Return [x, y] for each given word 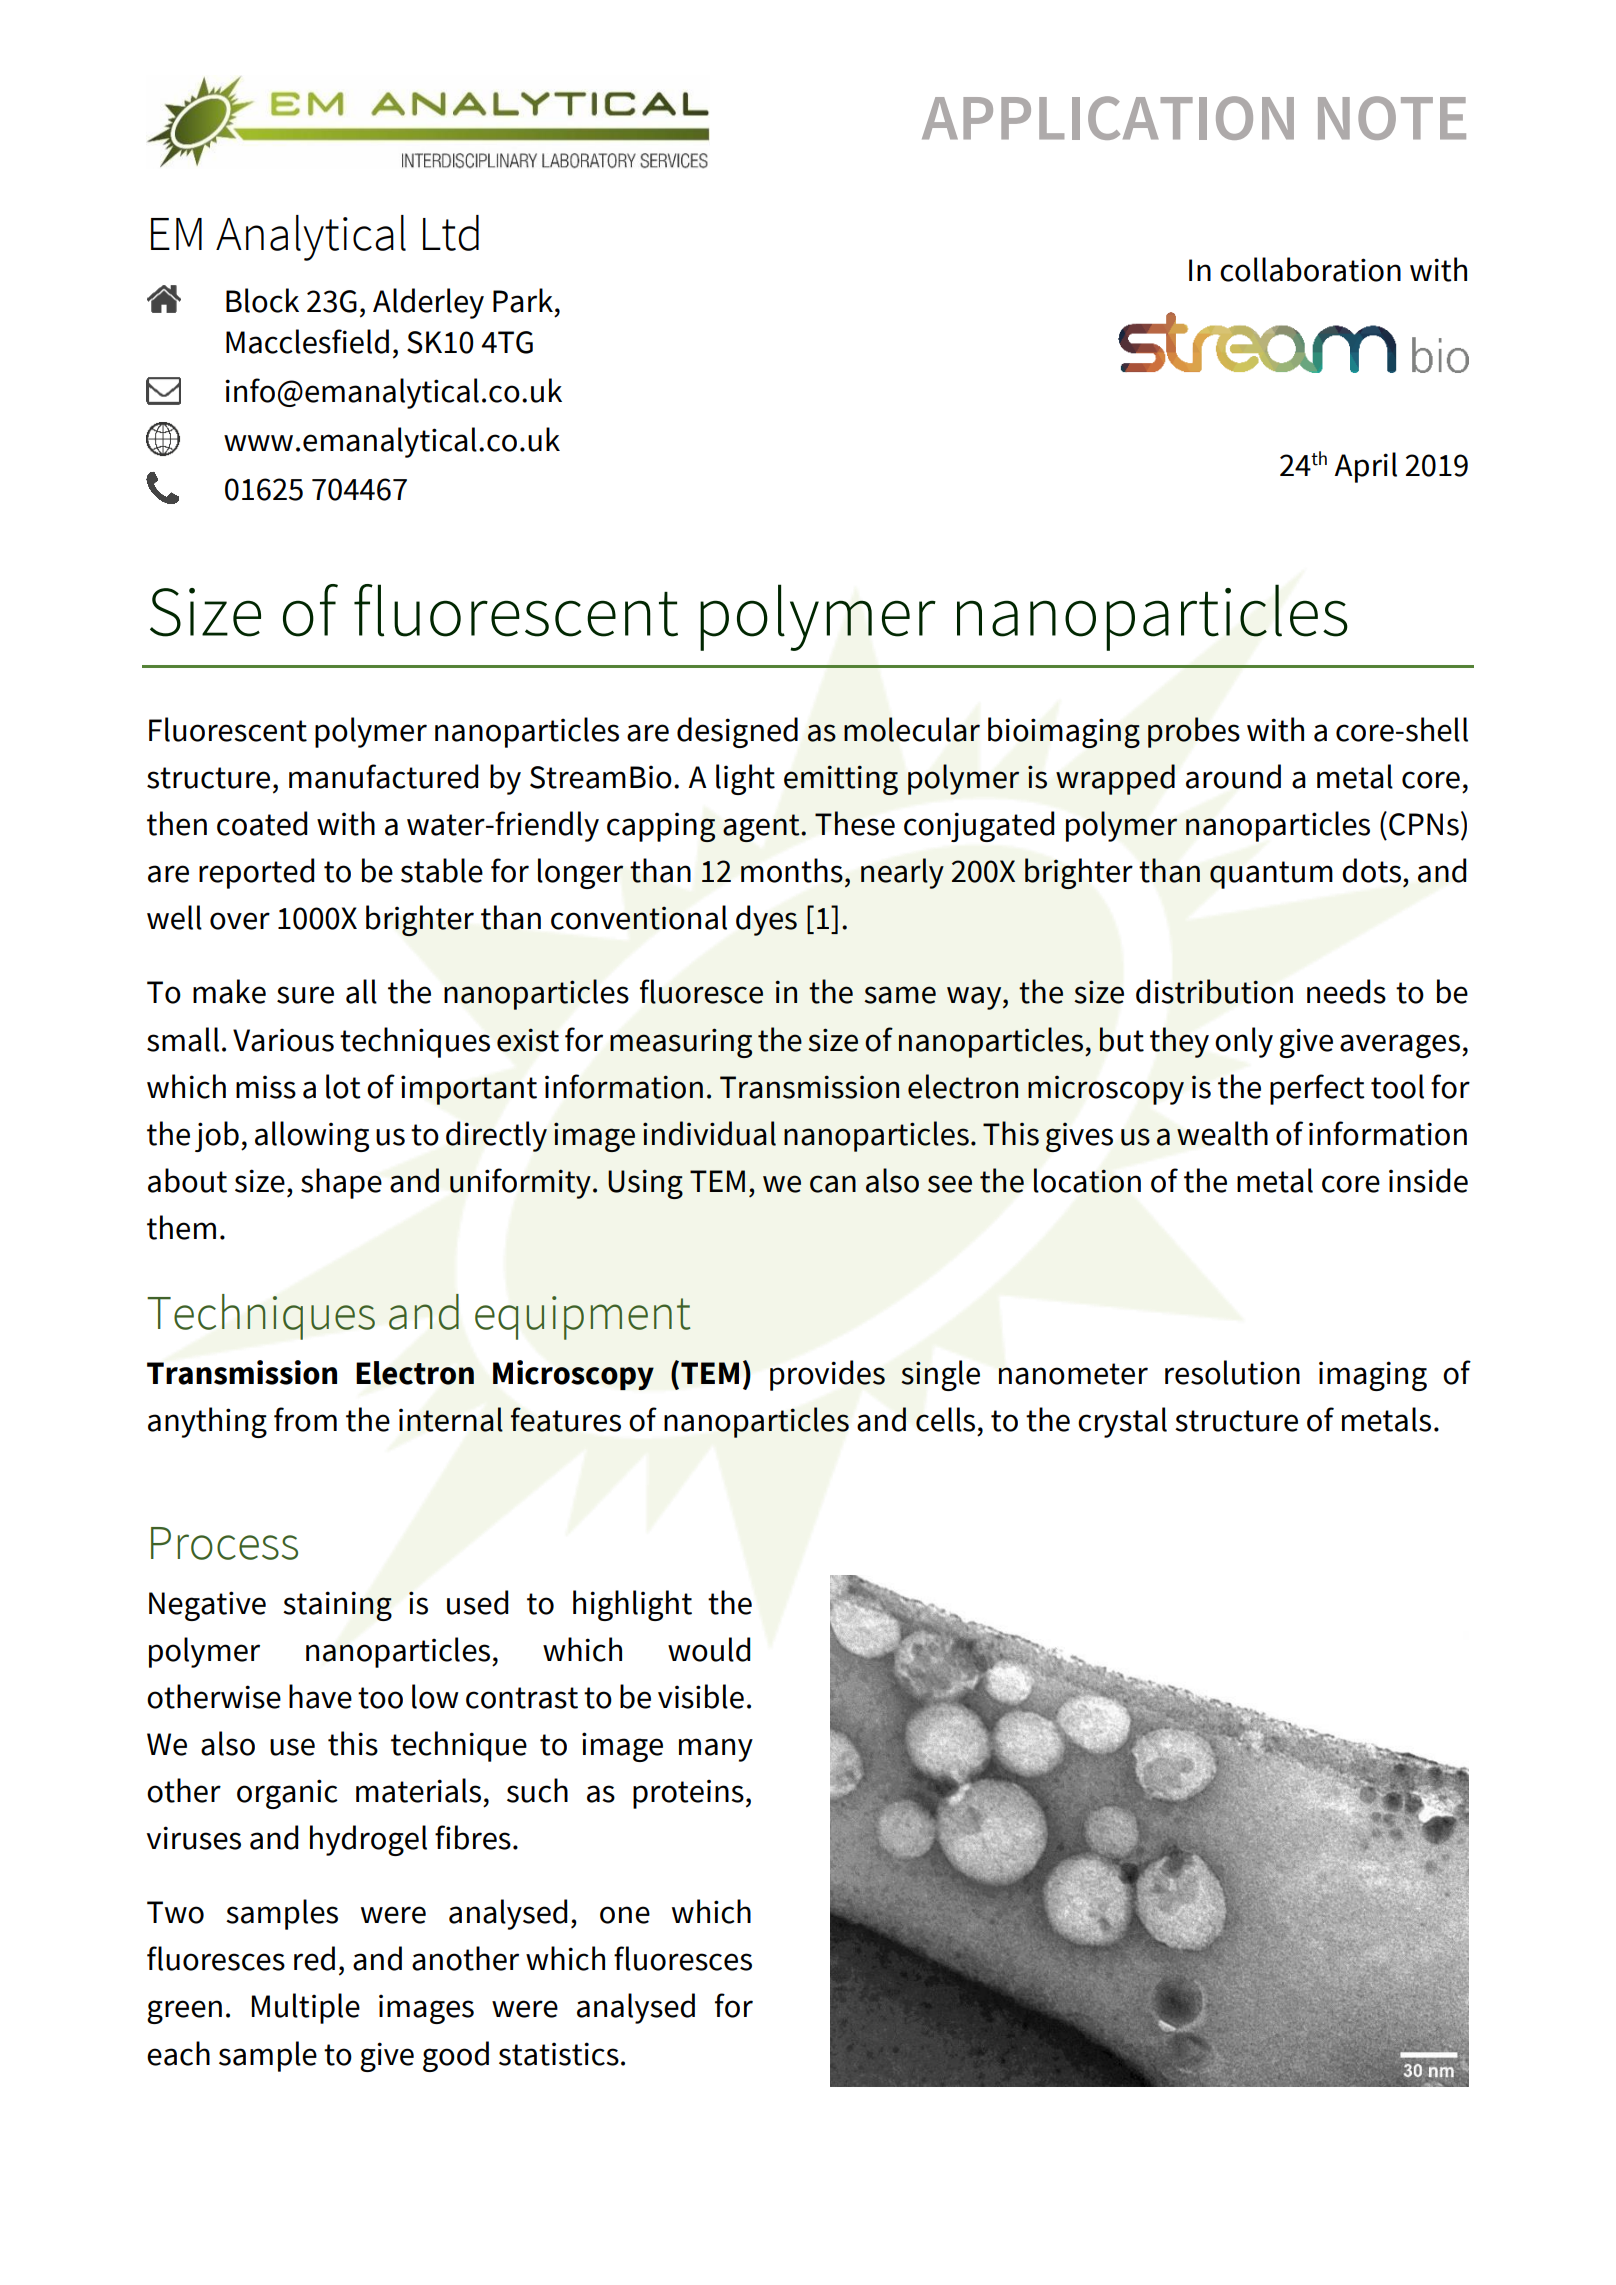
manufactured [383, 776]
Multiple [306, 2008]
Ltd [451, 233]
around [1233, 776]
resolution [1232, 1372]
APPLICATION [1108, 118]
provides [827, 1375]
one [625, 1915]
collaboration [1310, 269]
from [305, 1419]
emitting [841, 780]
